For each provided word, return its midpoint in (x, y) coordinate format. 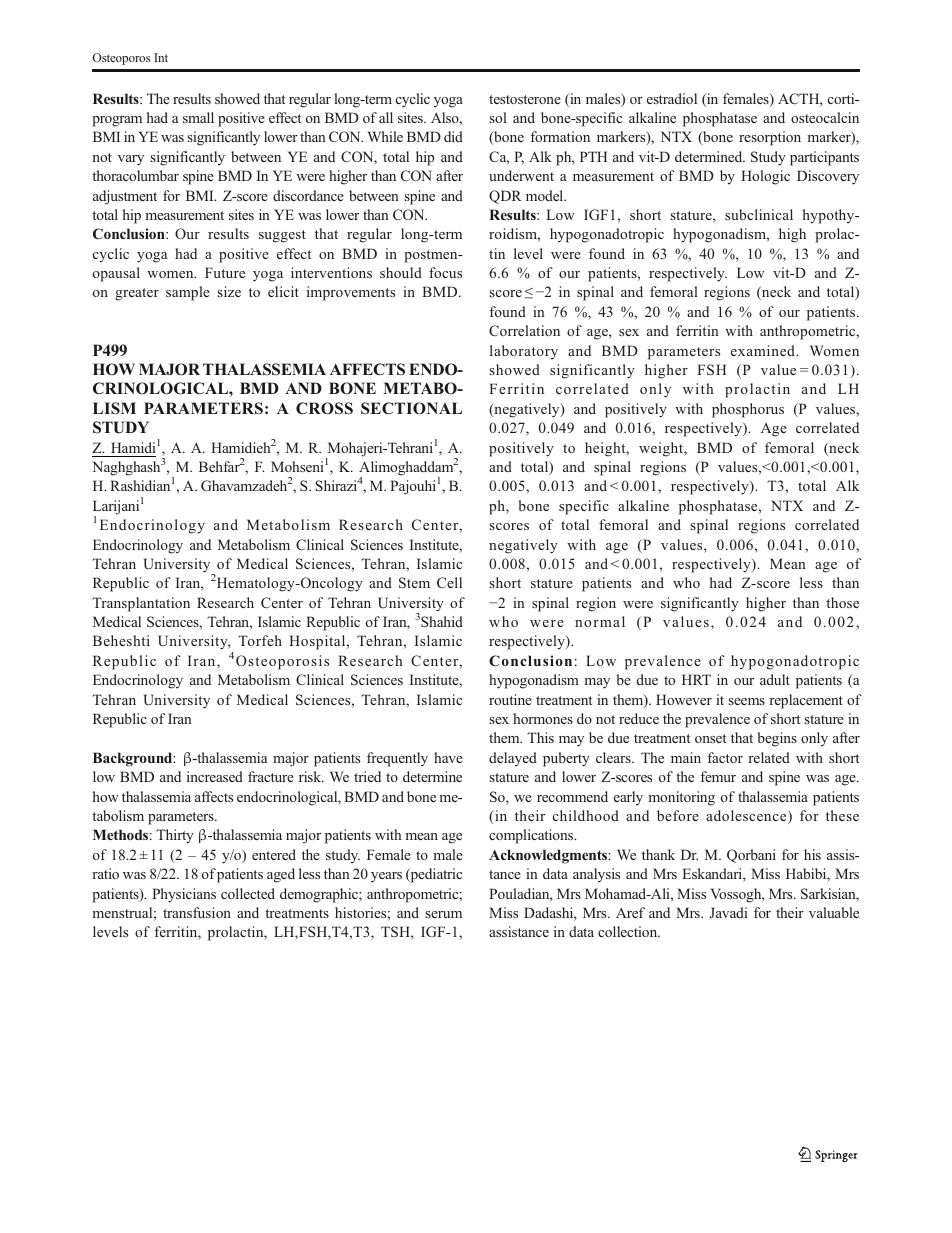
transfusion (197, 912)
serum (443, 914)
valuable (834, 912)
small (198, 117)
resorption (770, 138)
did (453, 136)
